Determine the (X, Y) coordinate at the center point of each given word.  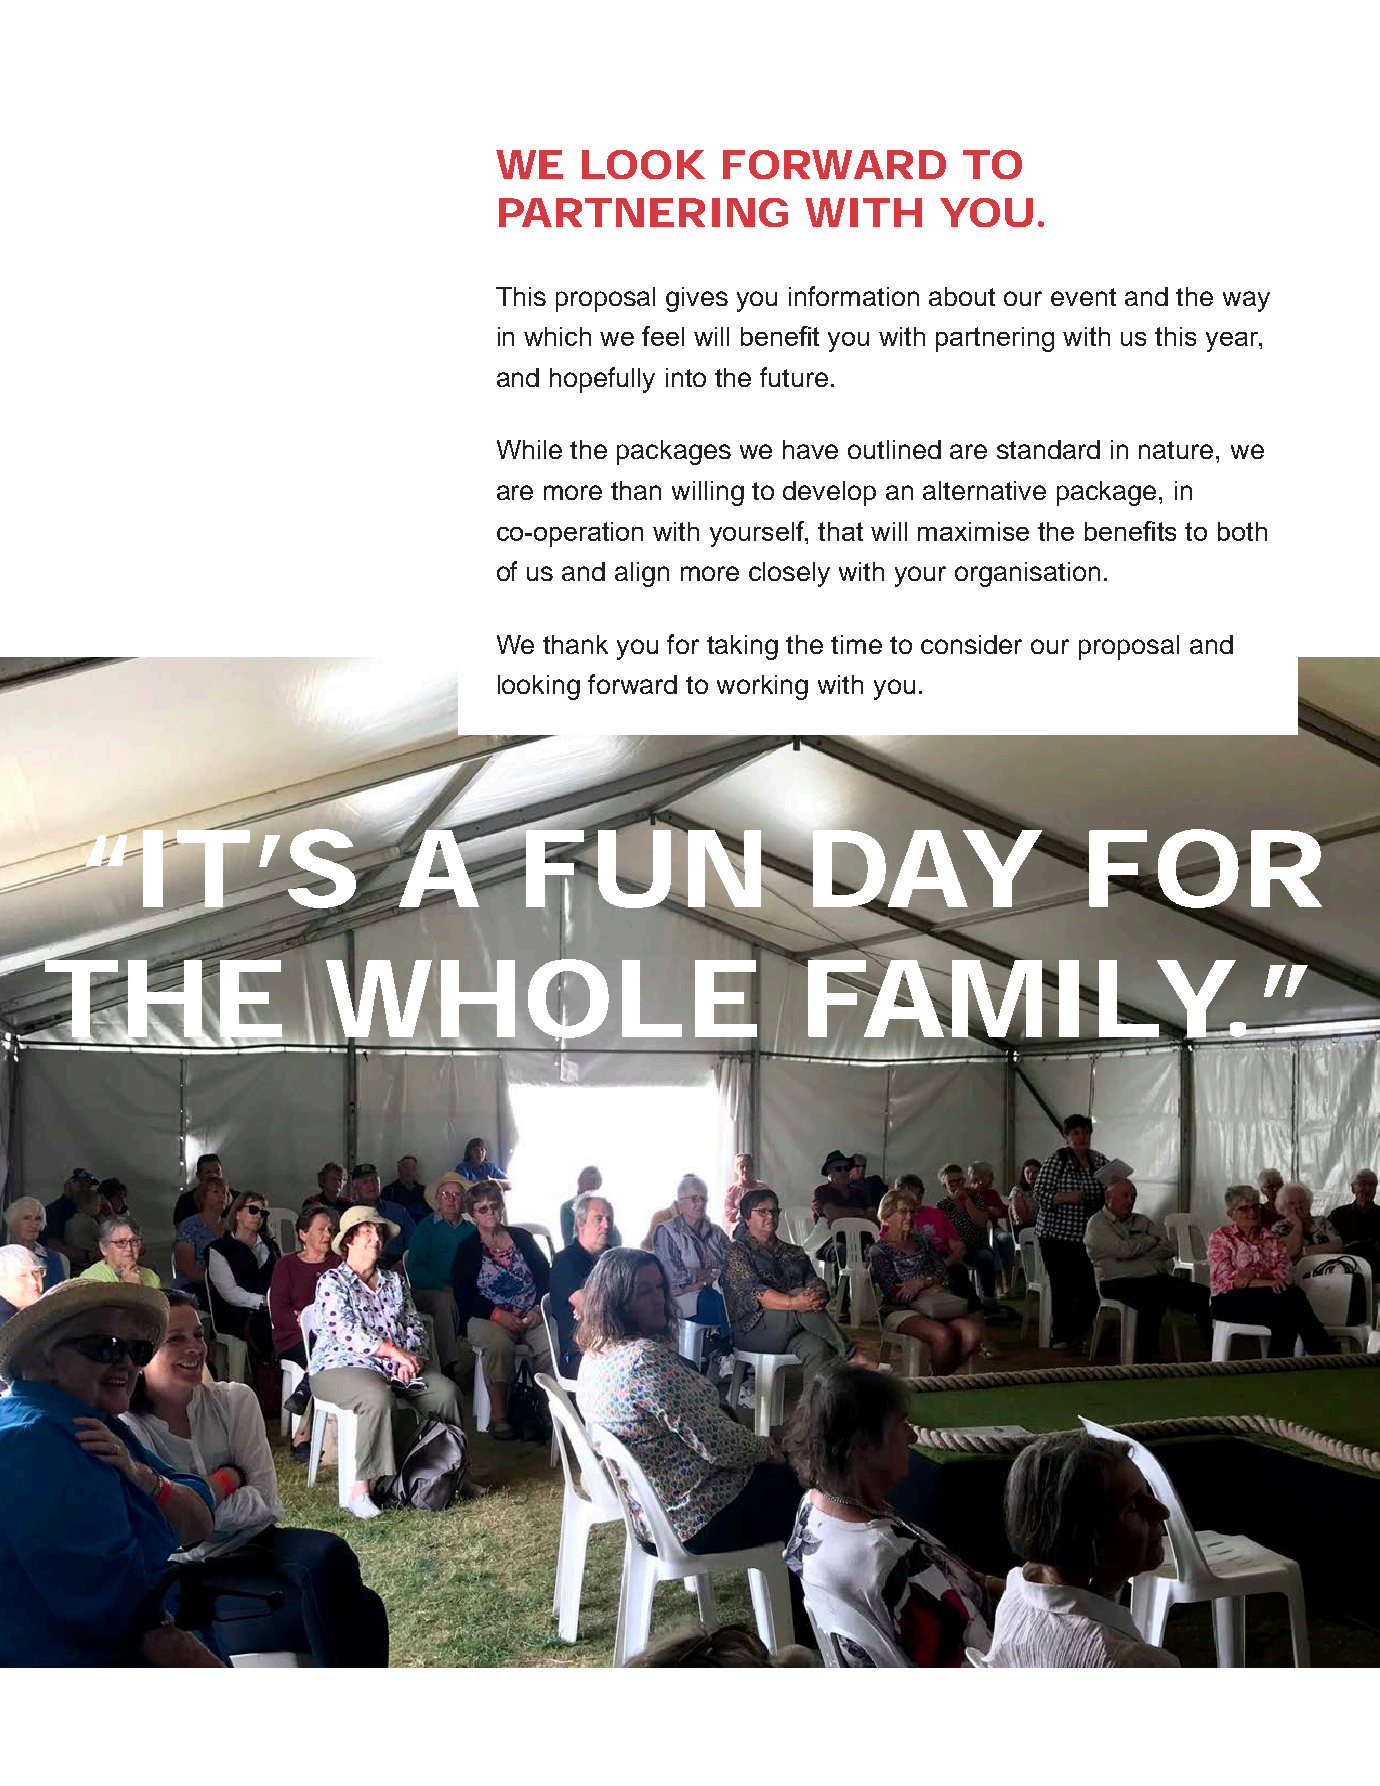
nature (1176, 450)
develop (829, 493)
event (1083, 297)
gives (697, 299)
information (854, 296)
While (529, 449)
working (762, 687)
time (856, 644)
